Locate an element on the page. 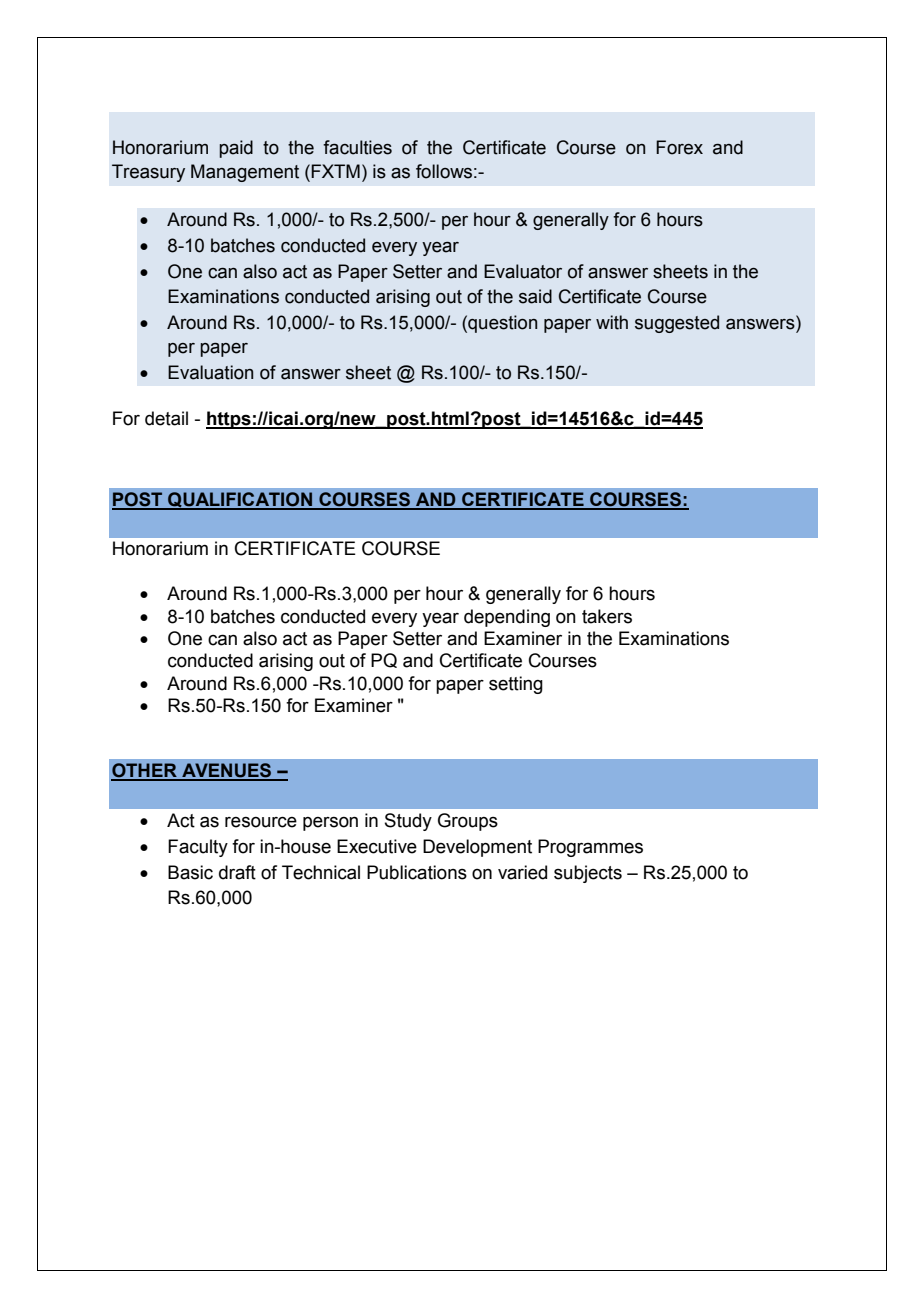 Image resolution: width=924 pixels, height=1308 pixels. resource is located at coordinates (261, 822).
